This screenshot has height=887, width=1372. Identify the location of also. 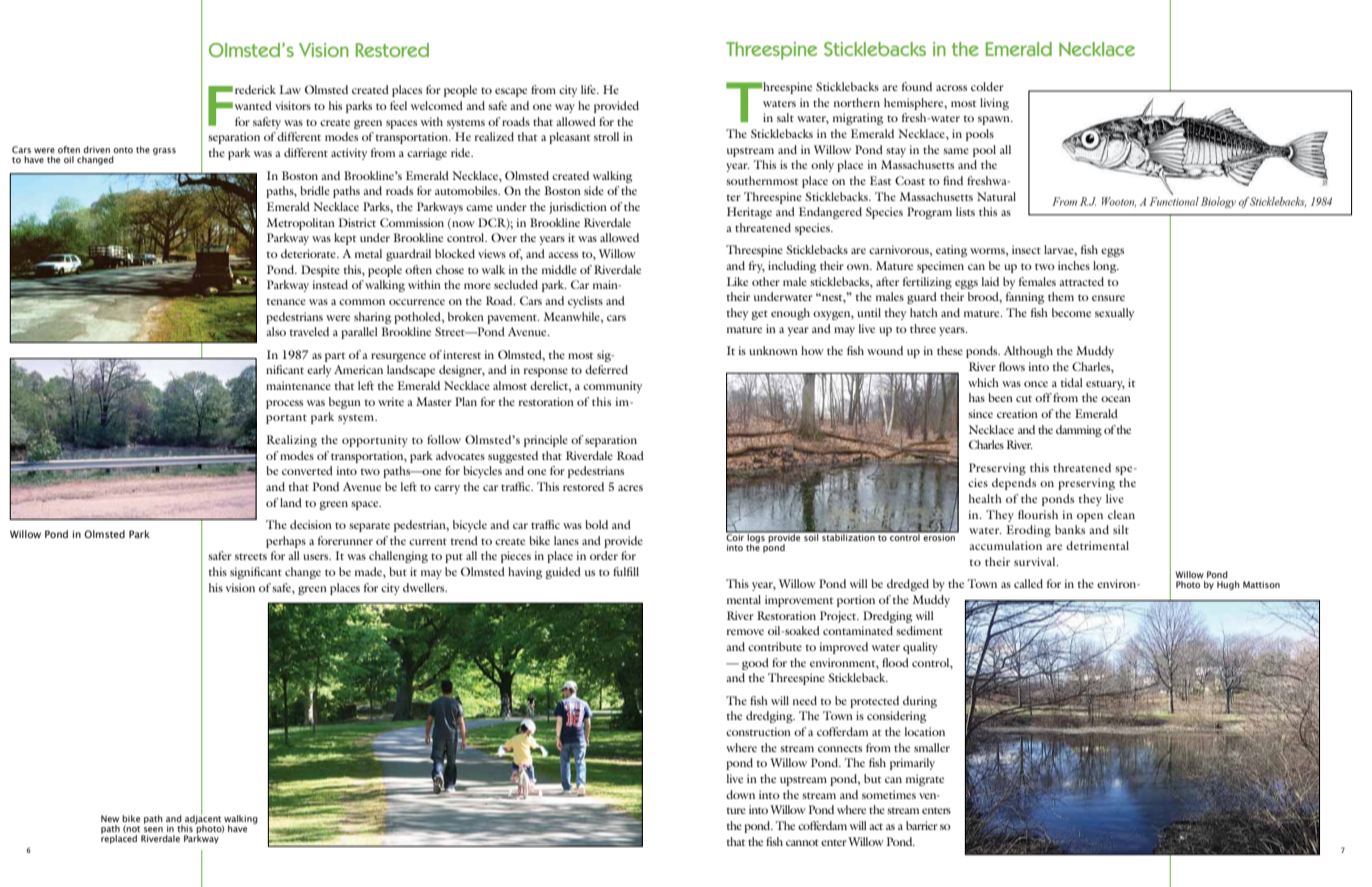
(276, 331).
